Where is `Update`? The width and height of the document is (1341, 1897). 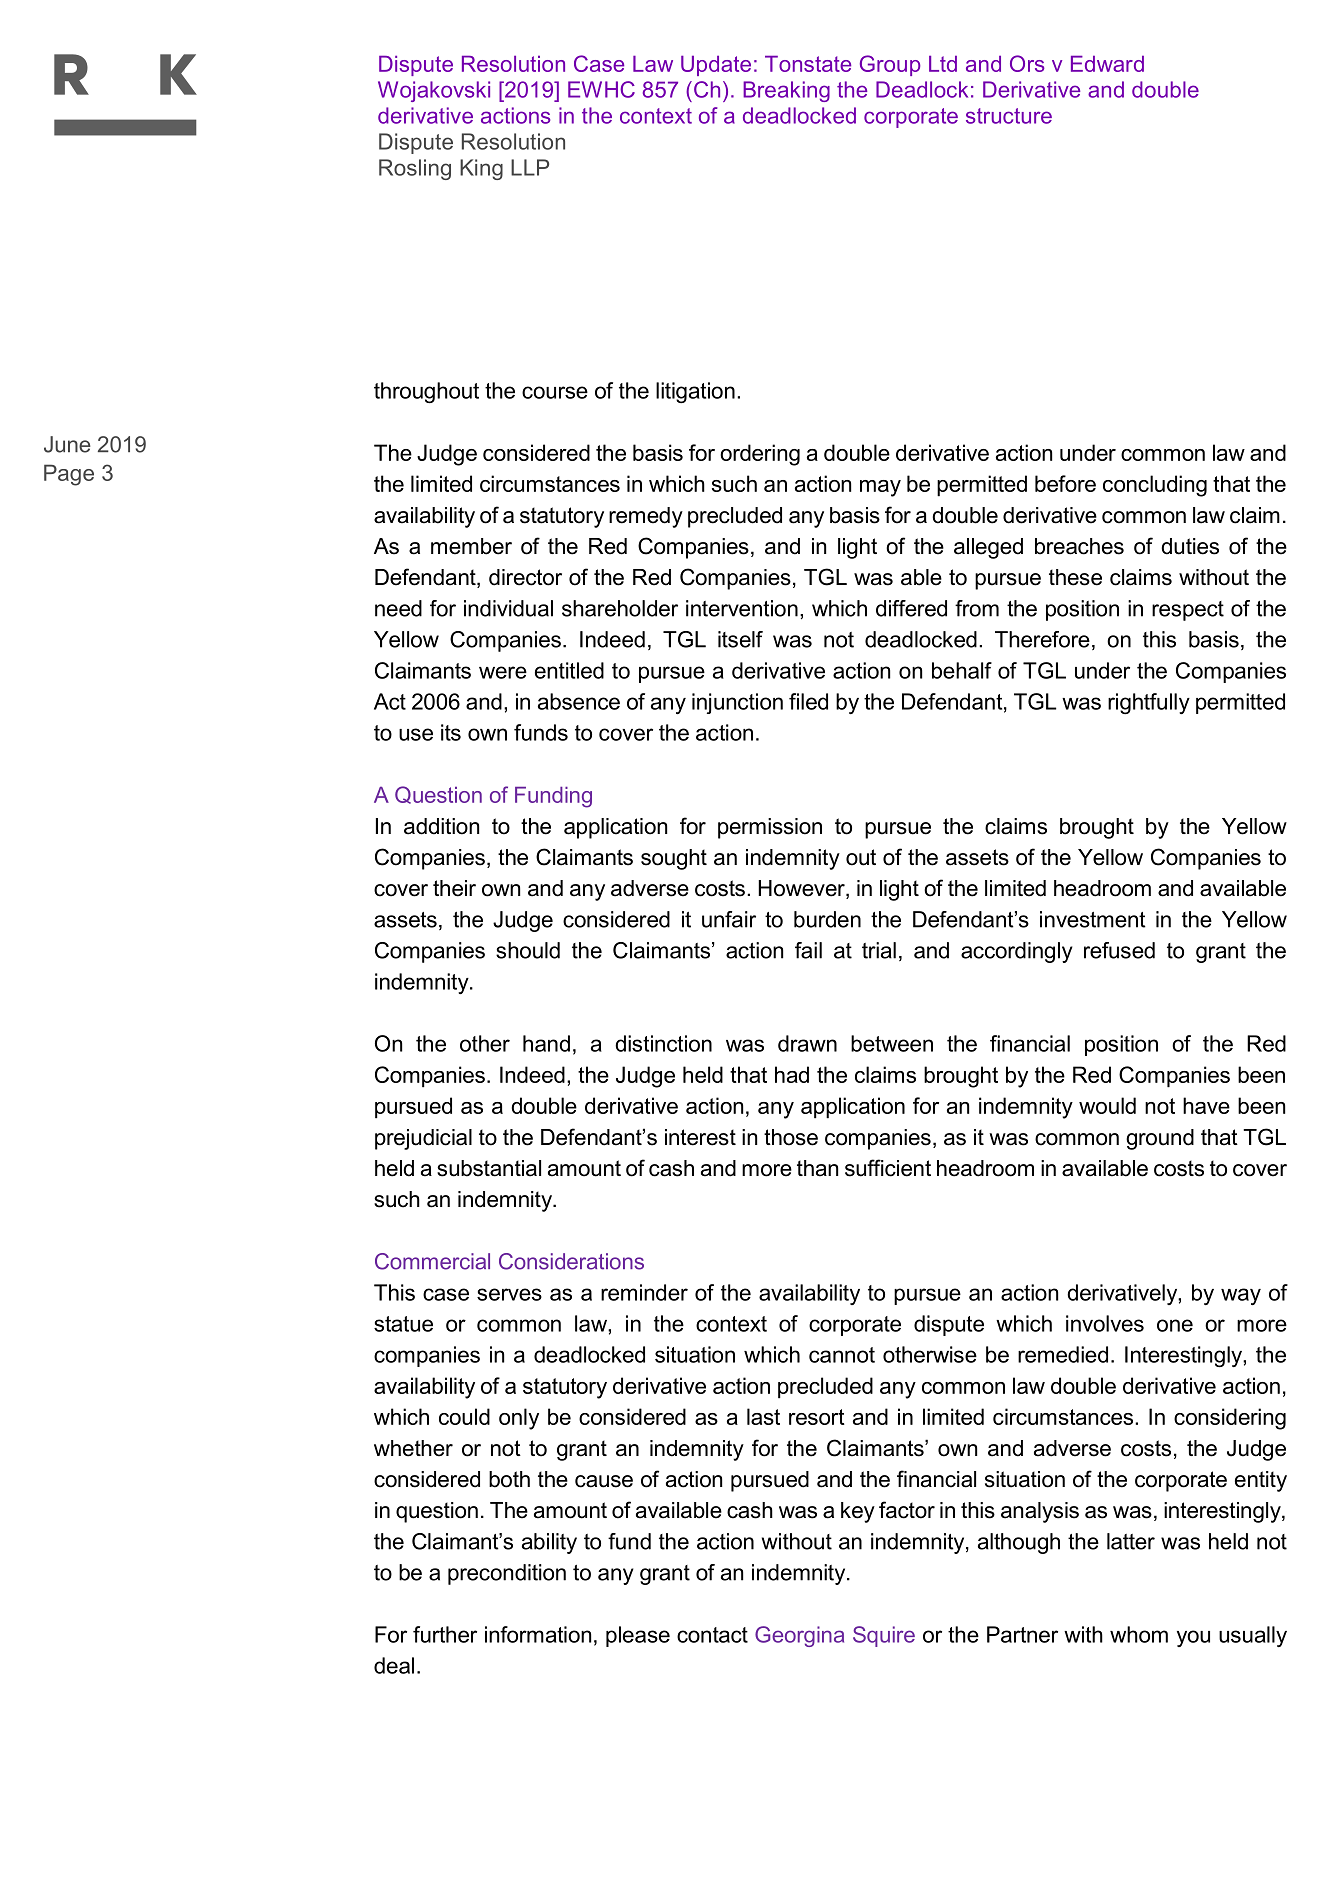
Update is located at coordinates (716, 65).
